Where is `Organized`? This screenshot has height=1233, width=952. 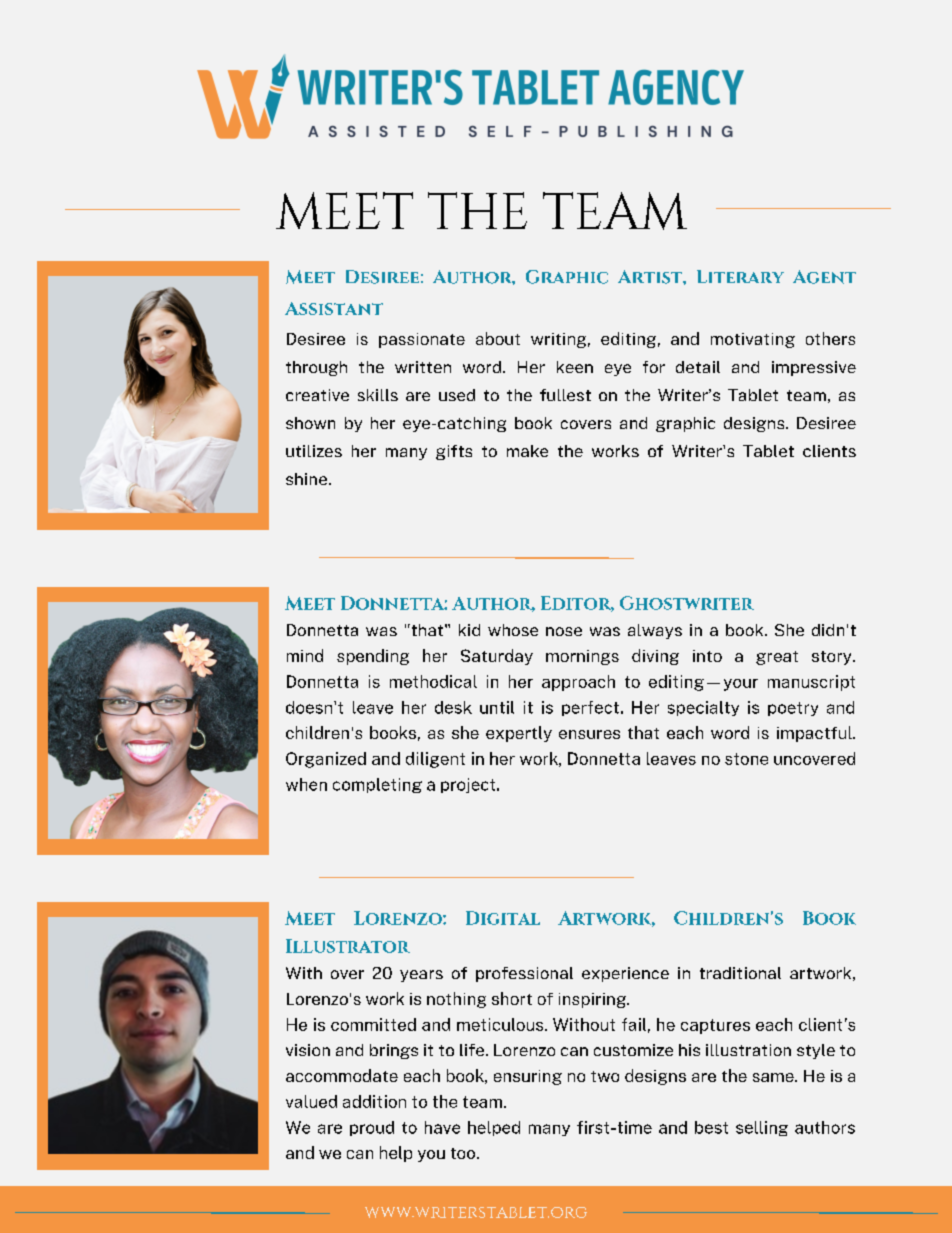
Organized is located at coordinates (326, 760).
